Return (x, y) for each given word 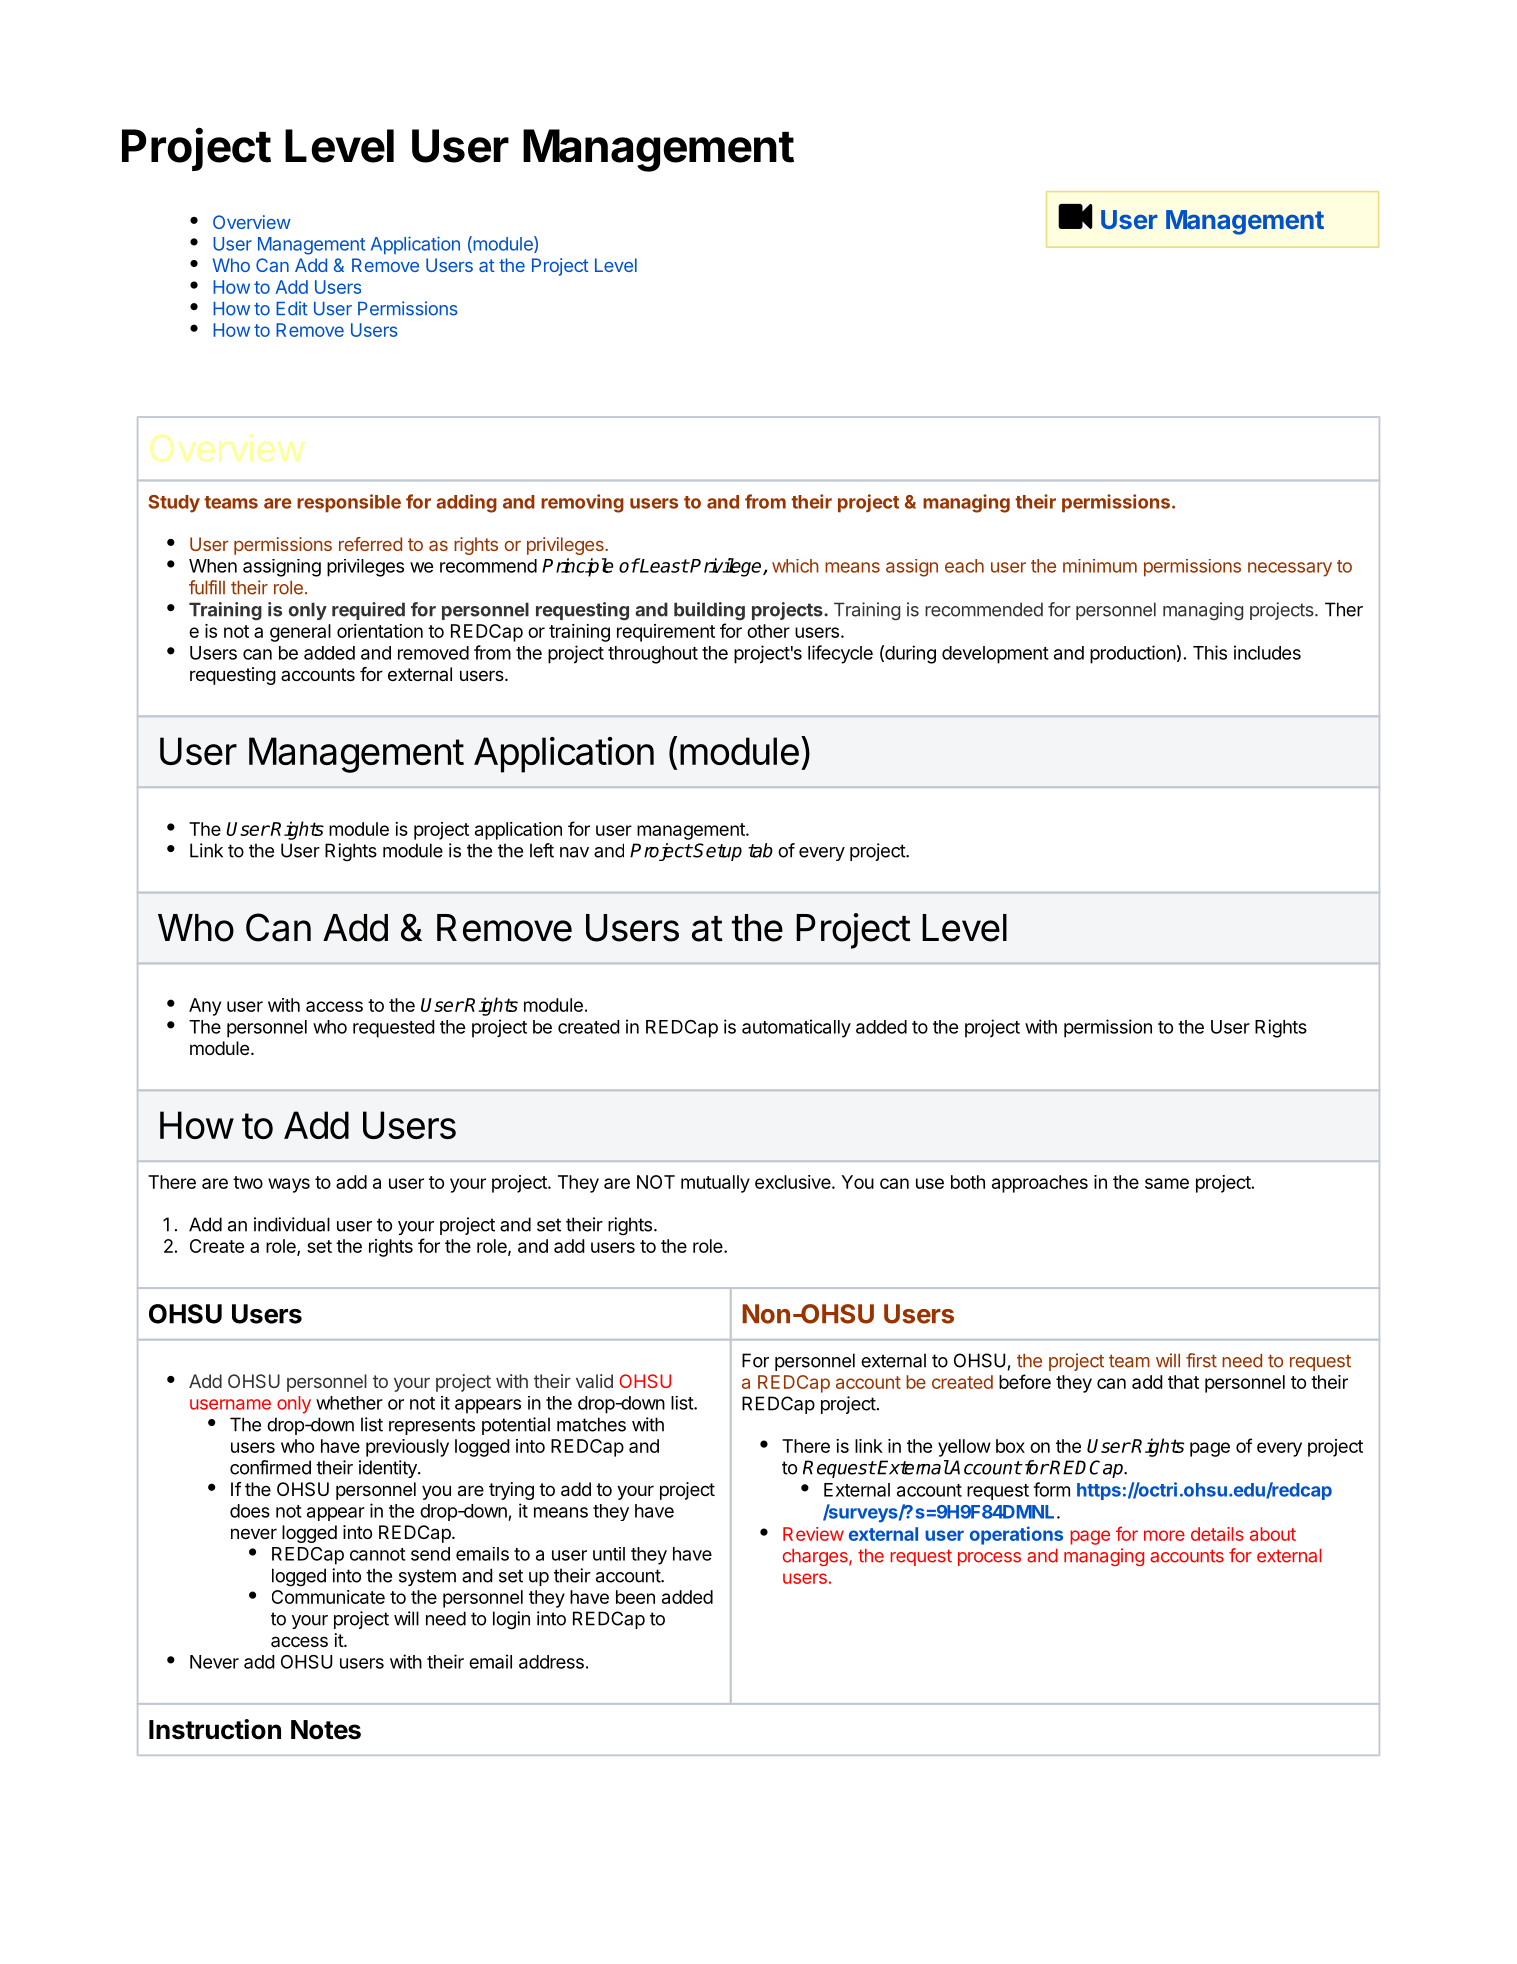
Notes (326, 1730)
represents (432, 1426)
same (1167, 1183)
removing (582, 503)
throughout (653, 655)
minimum (1100, 566)
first (1201, 1360)
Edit (291, 308)
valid (594, 1381)
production (1133, 654)
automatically (796, 1028)
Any (205, 1007)
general (300, 633)
